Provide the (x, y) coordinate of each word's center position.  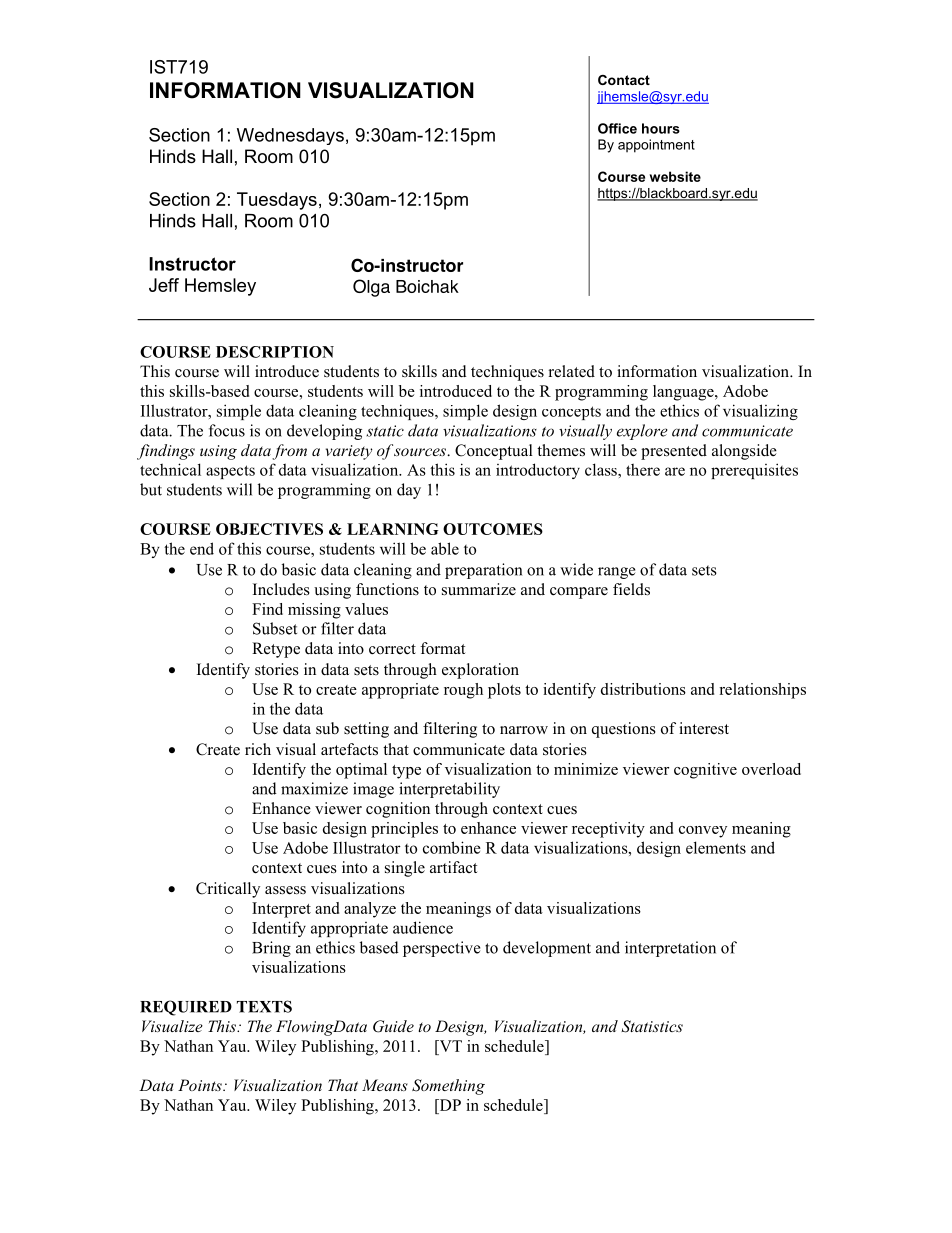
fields (631, 589)
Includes (281, 589)
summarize (479, 589)
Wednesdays (290, 136)
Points (201, 1085)
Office (617, 128)
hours (661, 128)
